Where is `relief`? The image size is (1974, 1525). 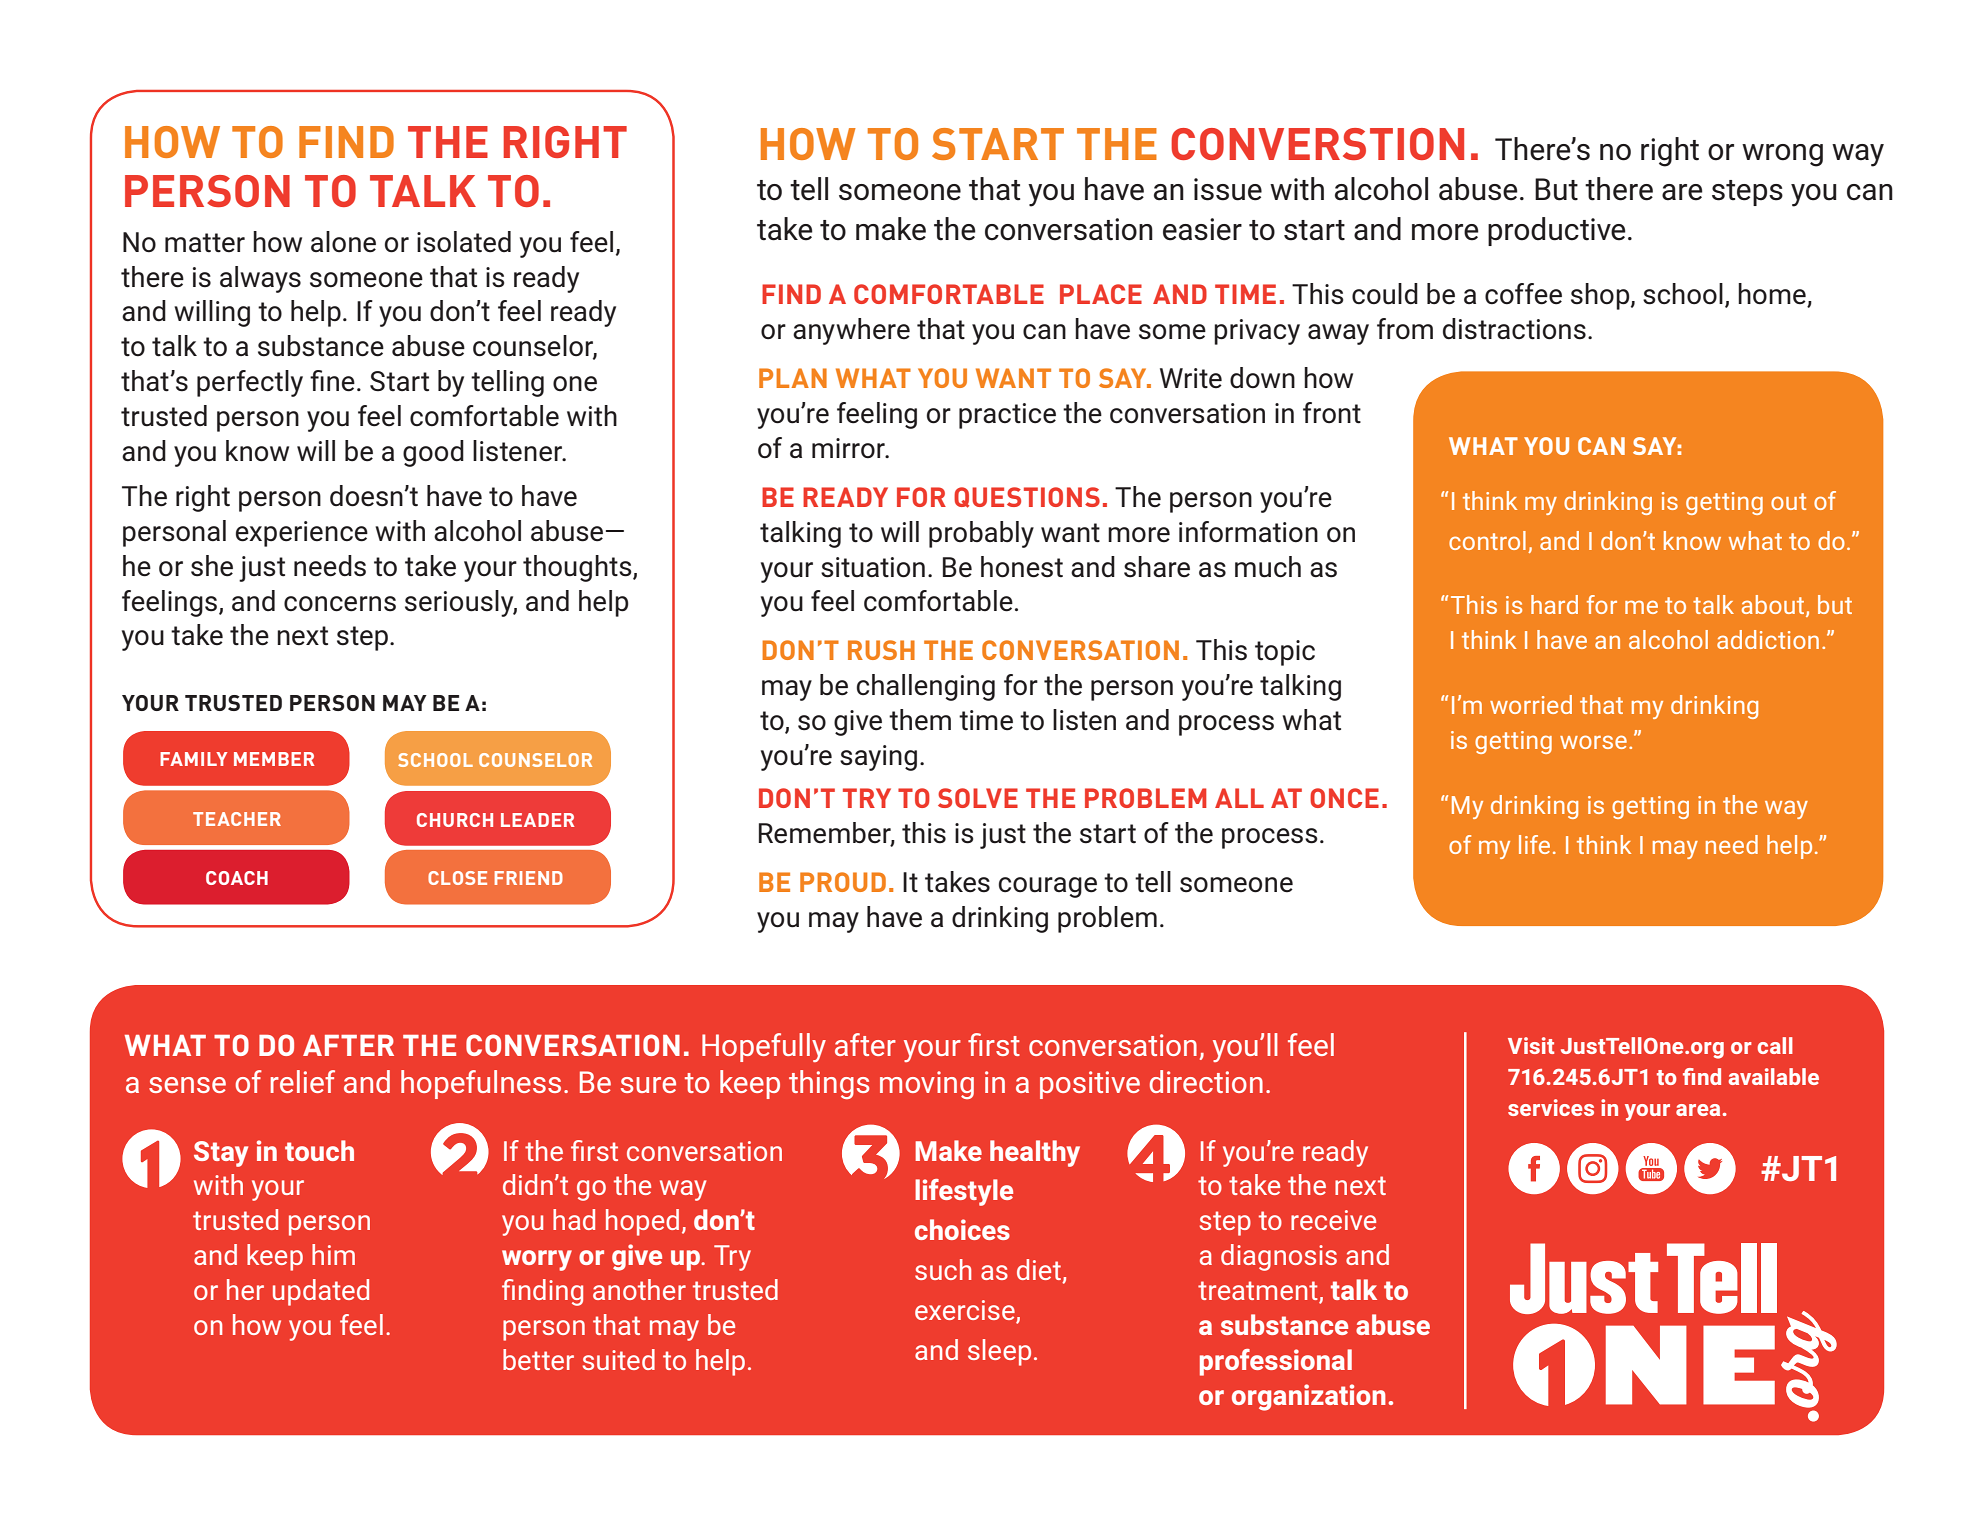
relief is located at coordinates (303, 1081).
